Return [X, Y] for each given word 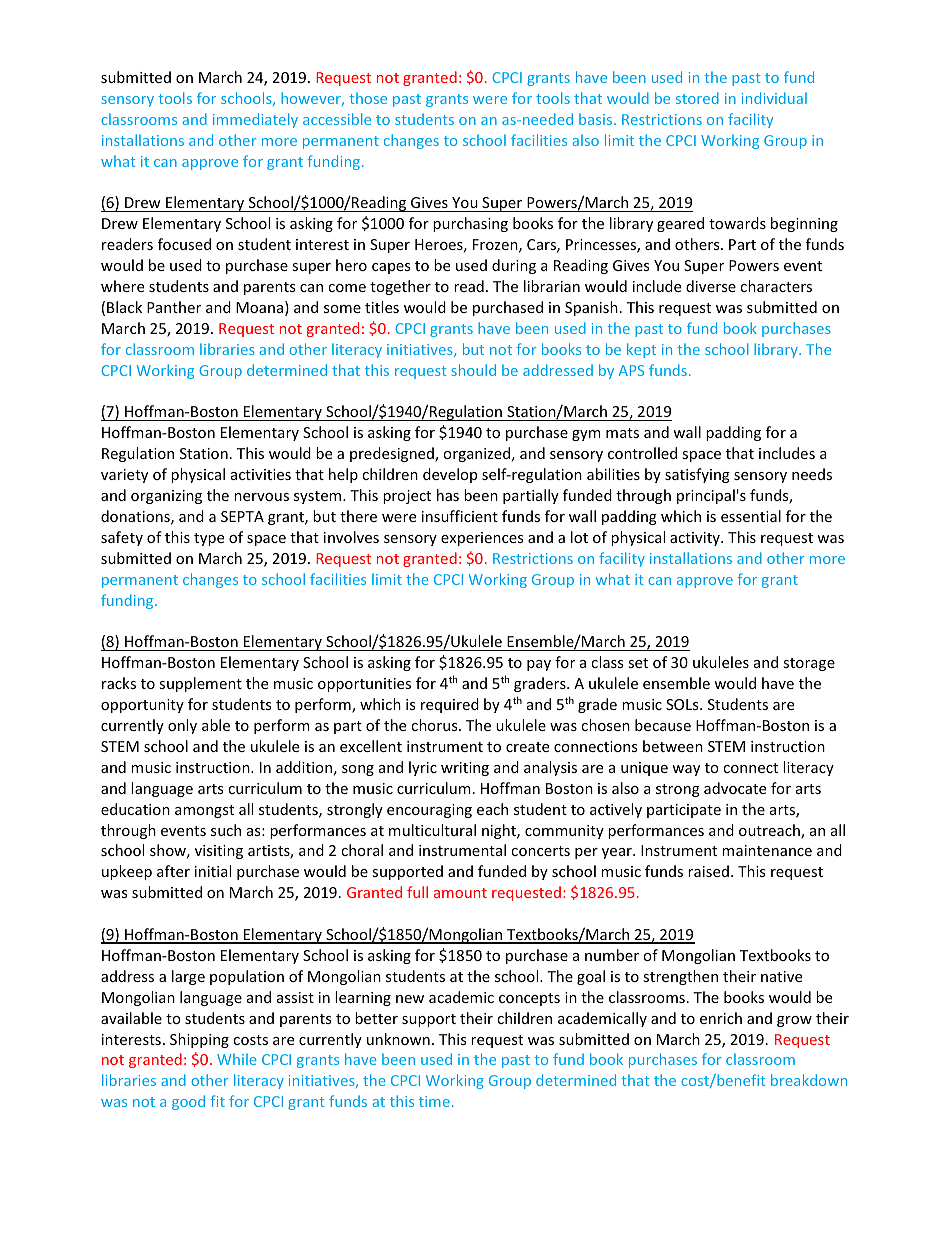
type [209, 539]
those [368, 98]
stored [697, 98]
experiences [482, 539]
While [237, 1059]
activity [696, 539]
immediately [255, 120]
